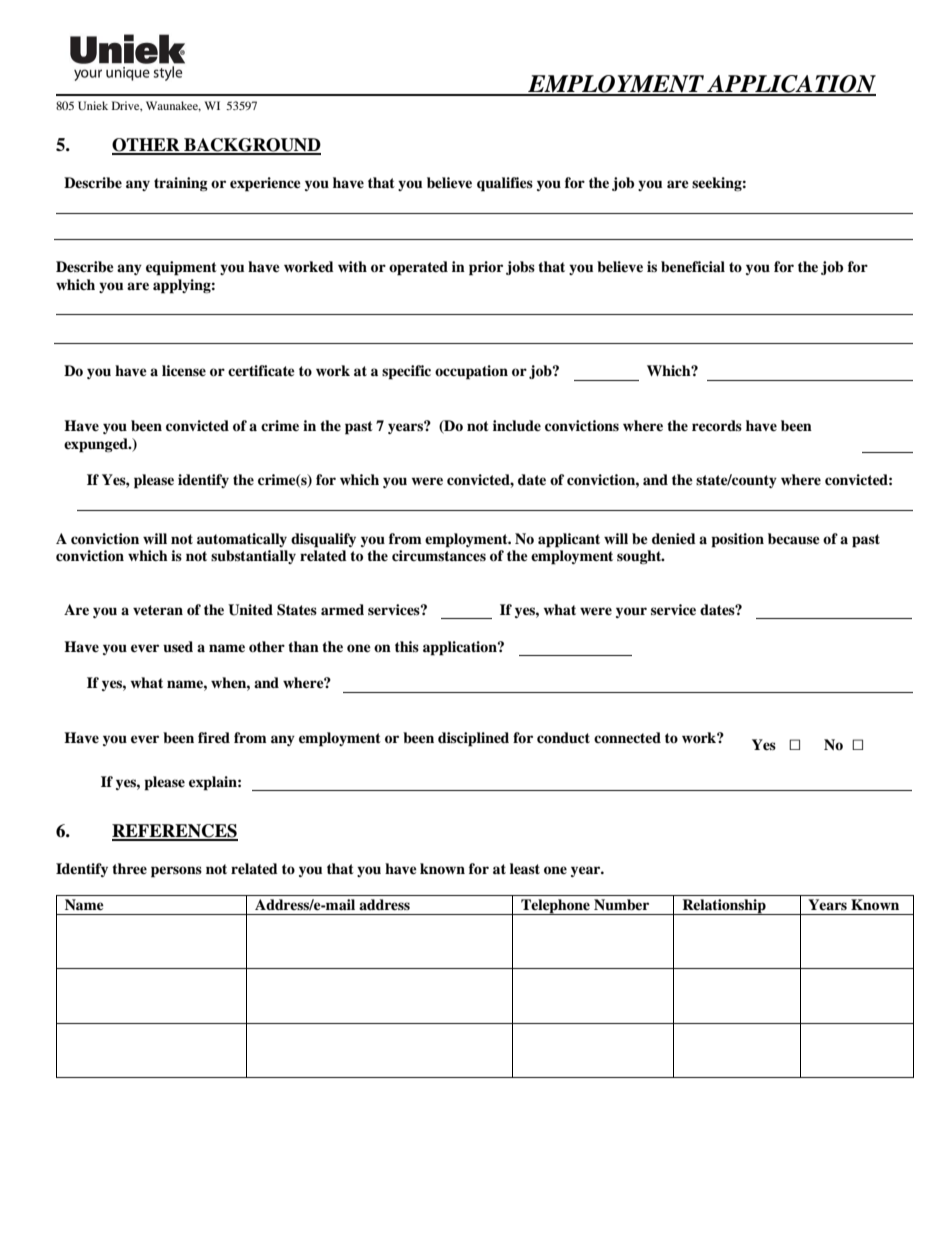  What do you see at coordinates (505, 184) in the screenshot?
I see `qualifies` at bounding box center [505, 184].
